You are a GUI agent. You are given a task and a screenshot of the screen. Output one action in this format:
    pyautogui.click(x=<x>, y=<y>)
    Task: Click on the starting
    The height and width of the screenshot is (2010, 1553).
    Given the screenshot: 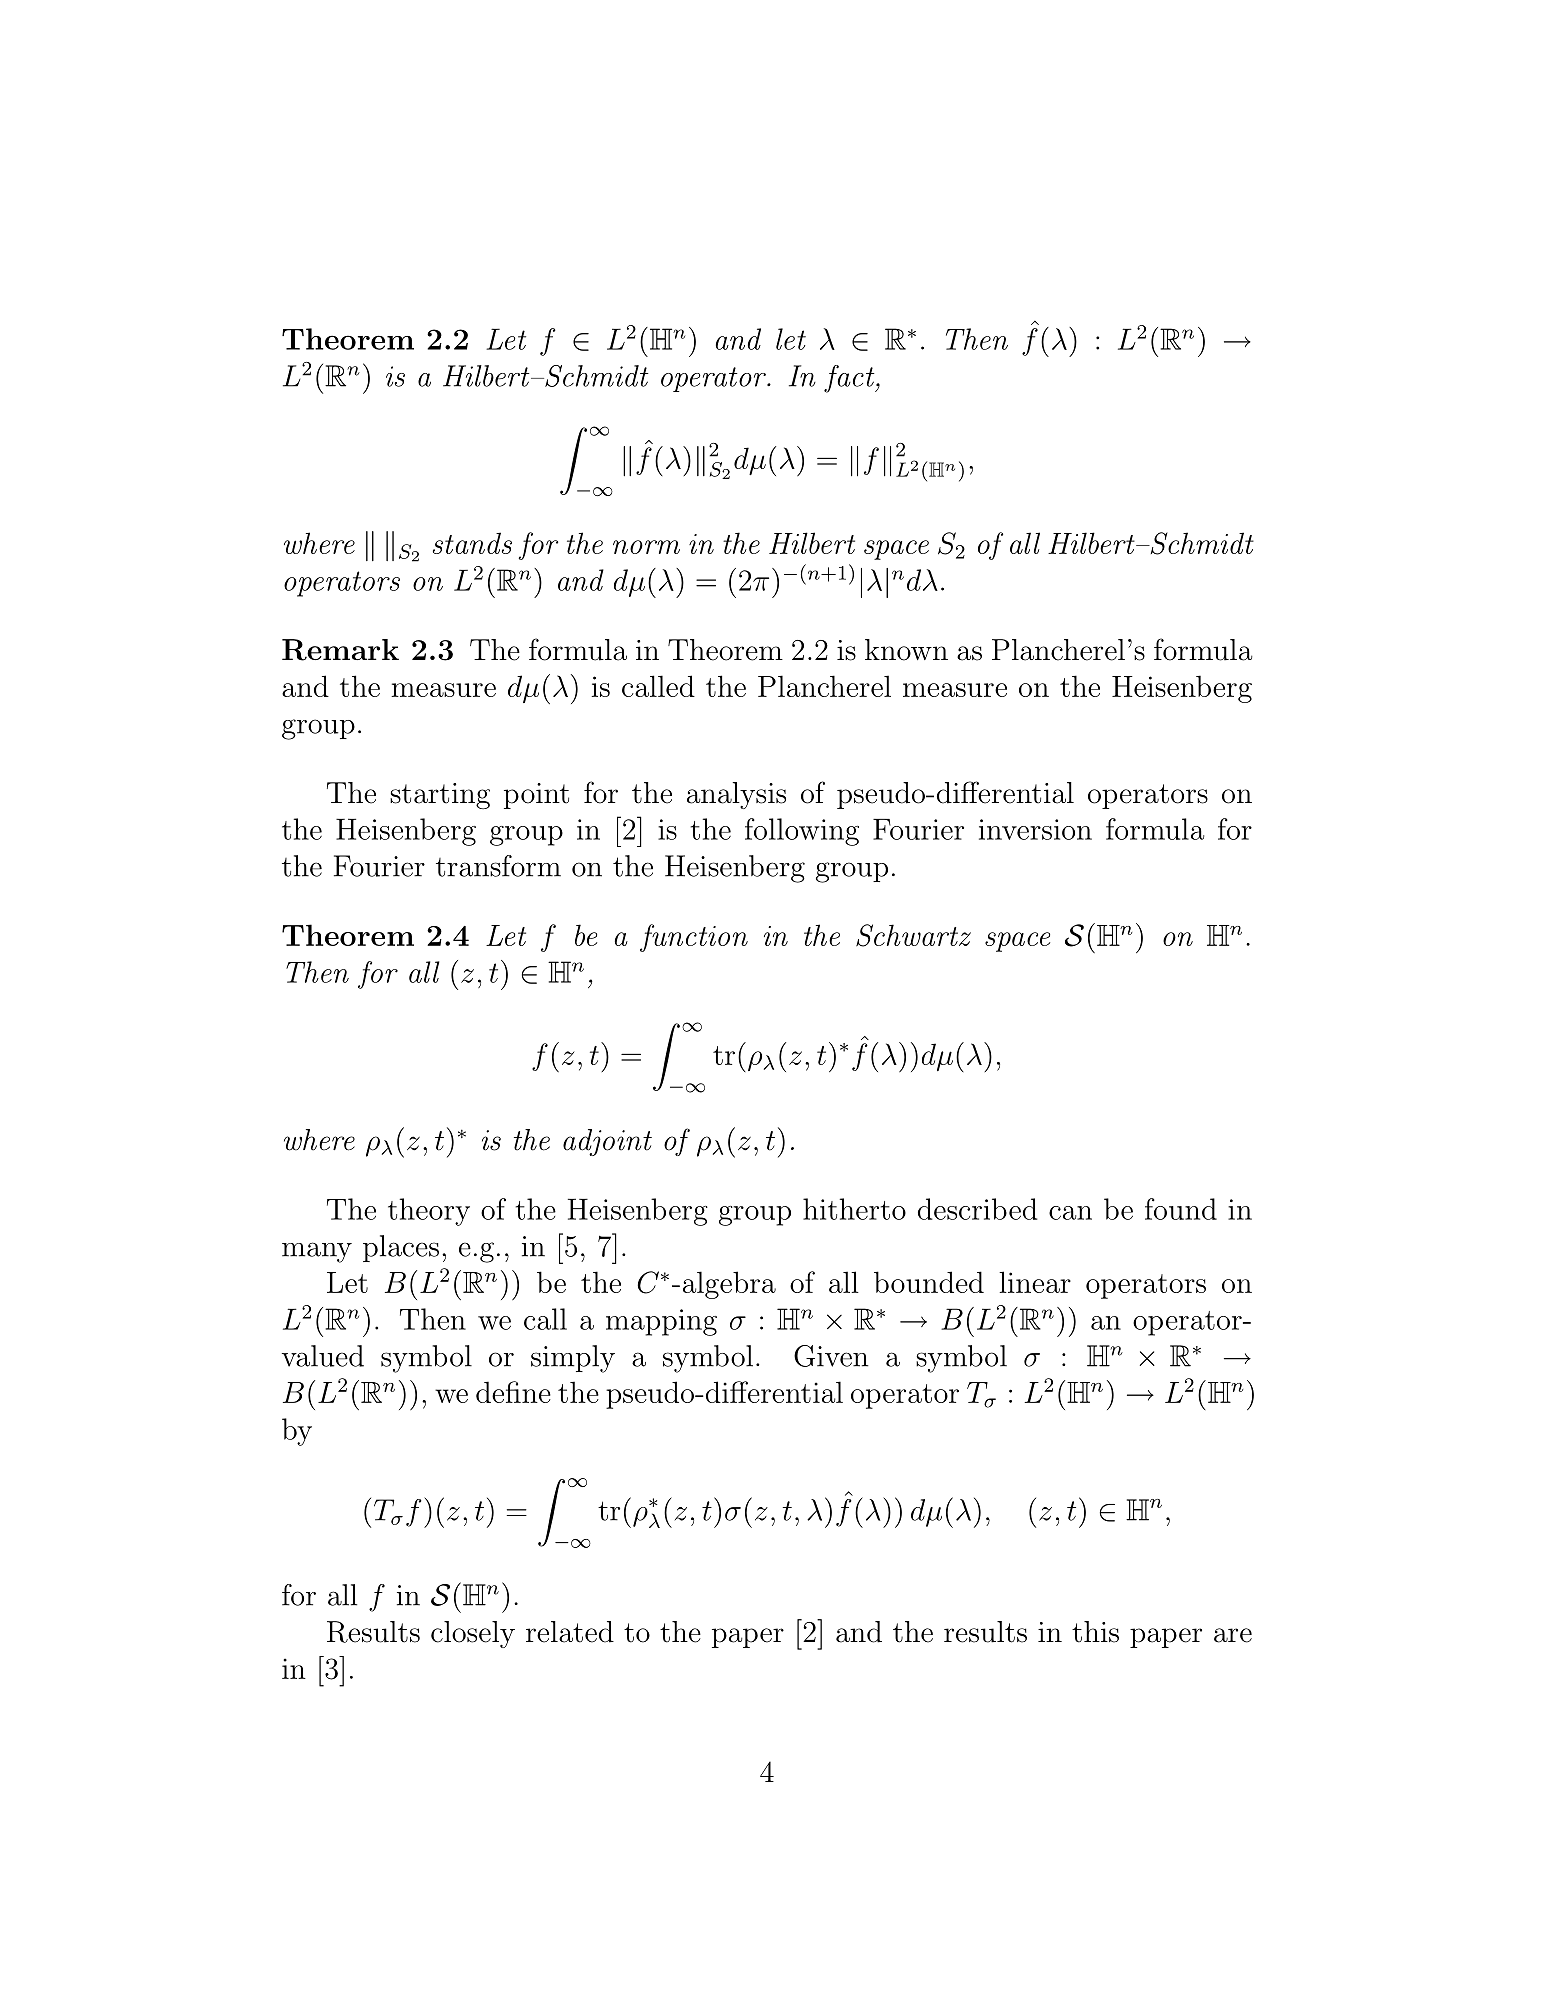 What is the action you would take?
    pyautogui.click(x=440, y=796)
